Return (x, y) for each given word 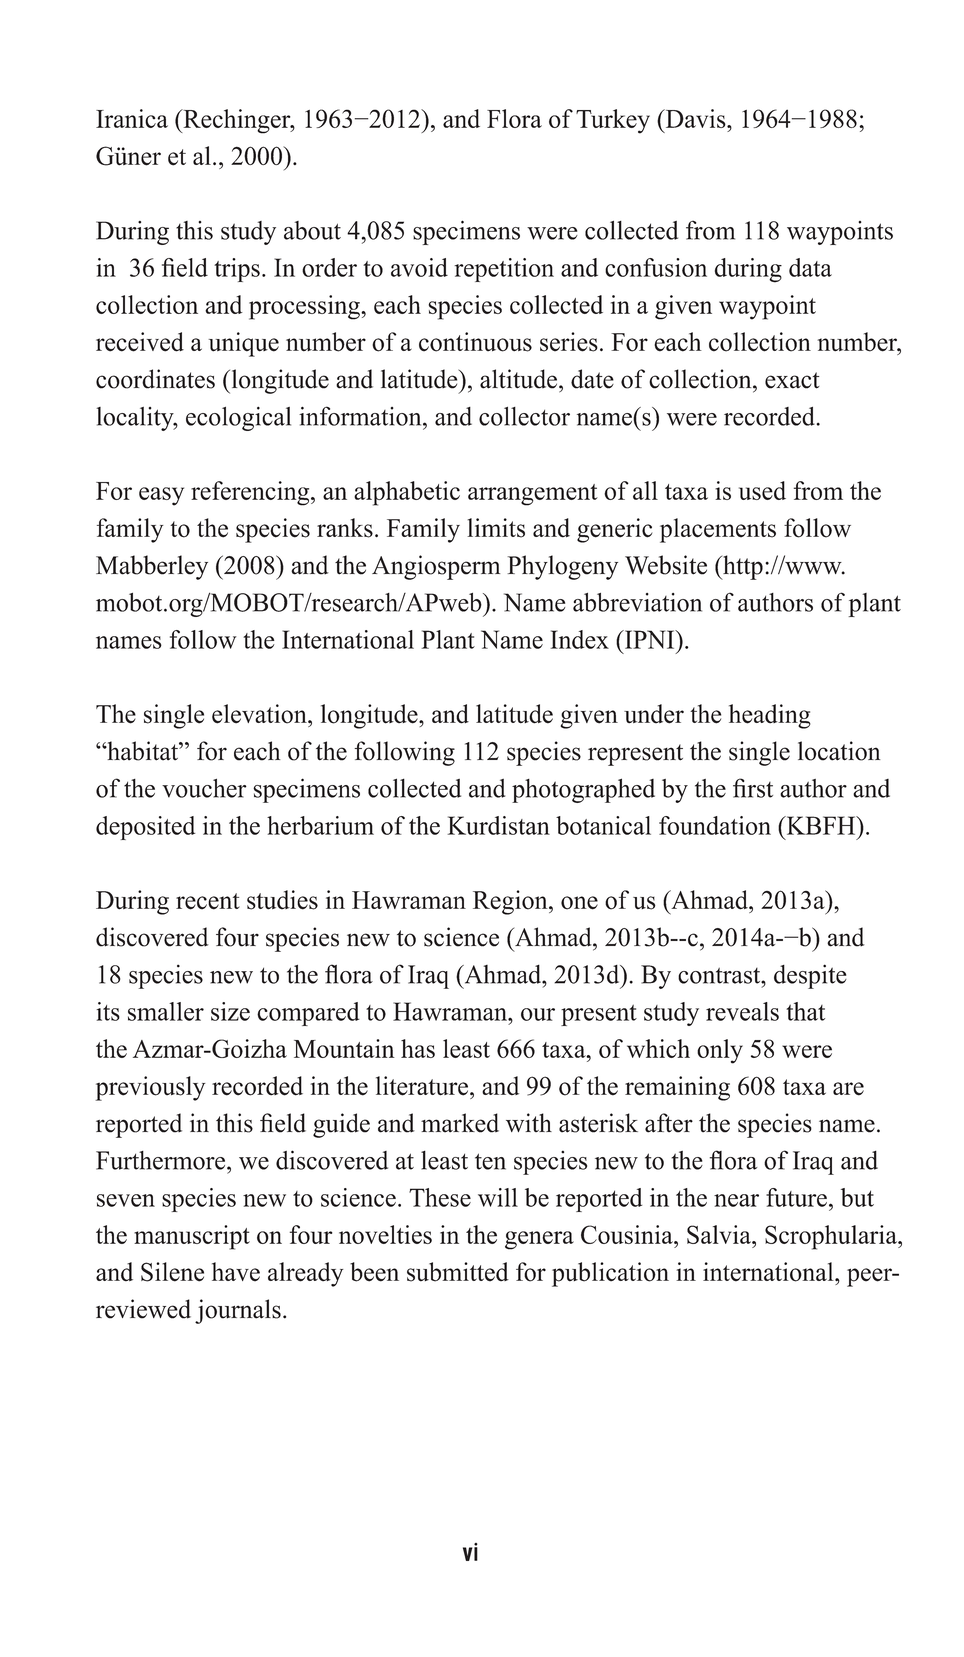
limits (496, 528)
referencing (251, 493)
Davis (695, 118)
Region (511, 902)
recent (208, 901)
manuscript (192, 1237)
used (762, 490)
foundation (715, 825)
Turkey (613, 121)
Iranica (132, 118)
